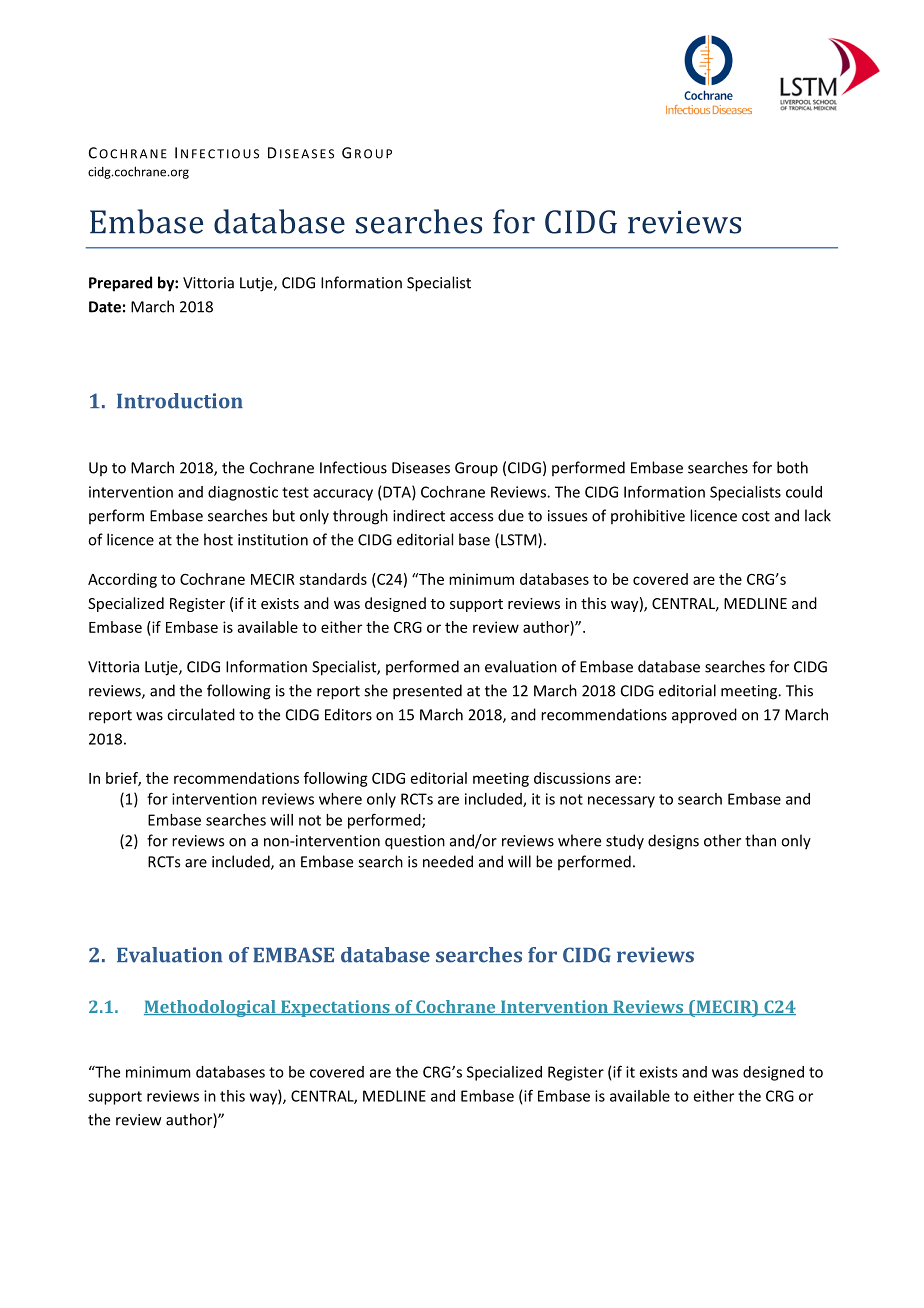  What do you see at coordinates (211, 1008) in the document?
I see `Methodological` at bounding box center [211, 1008].
